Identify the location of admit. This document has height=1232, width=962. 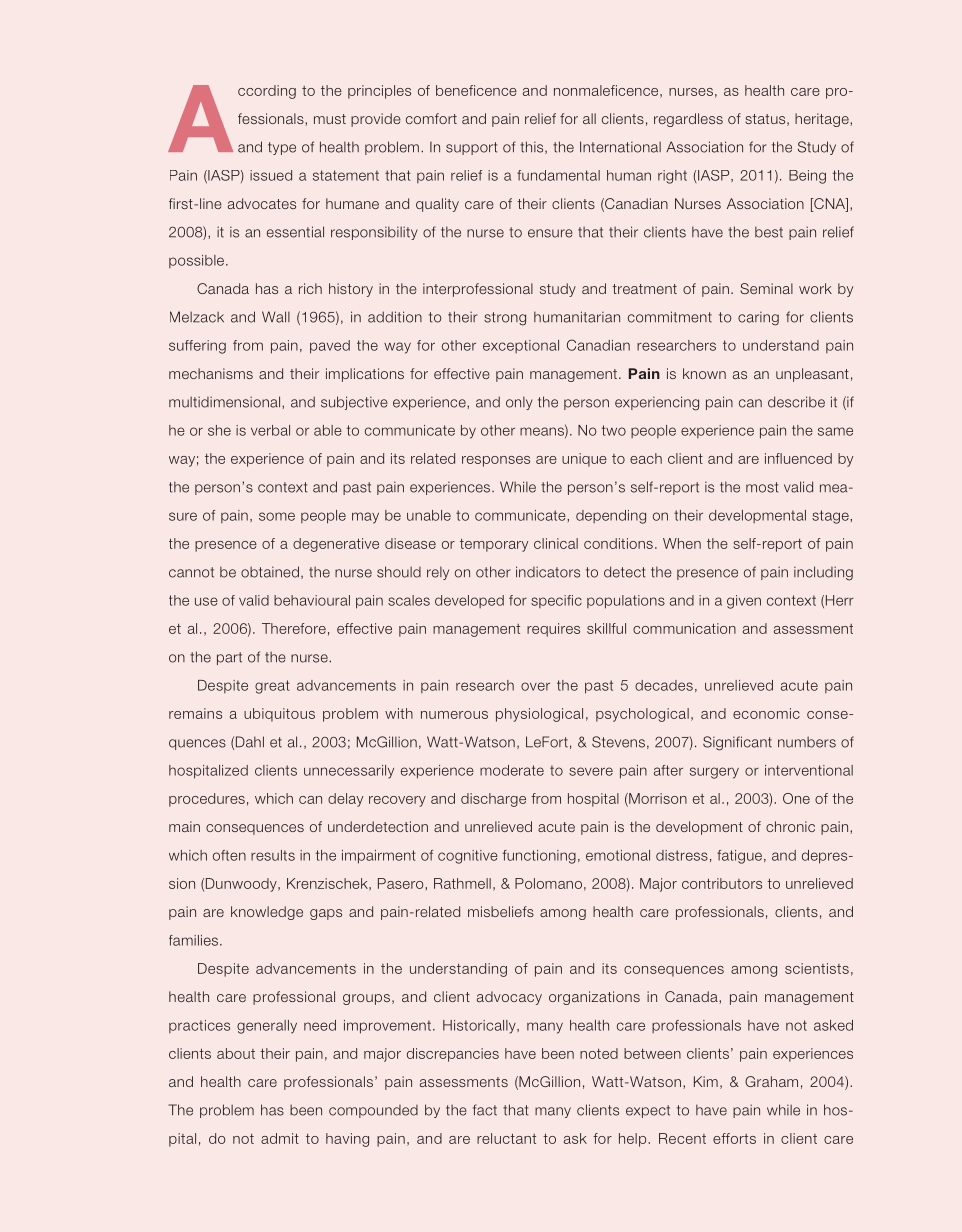
(280, 1138).
